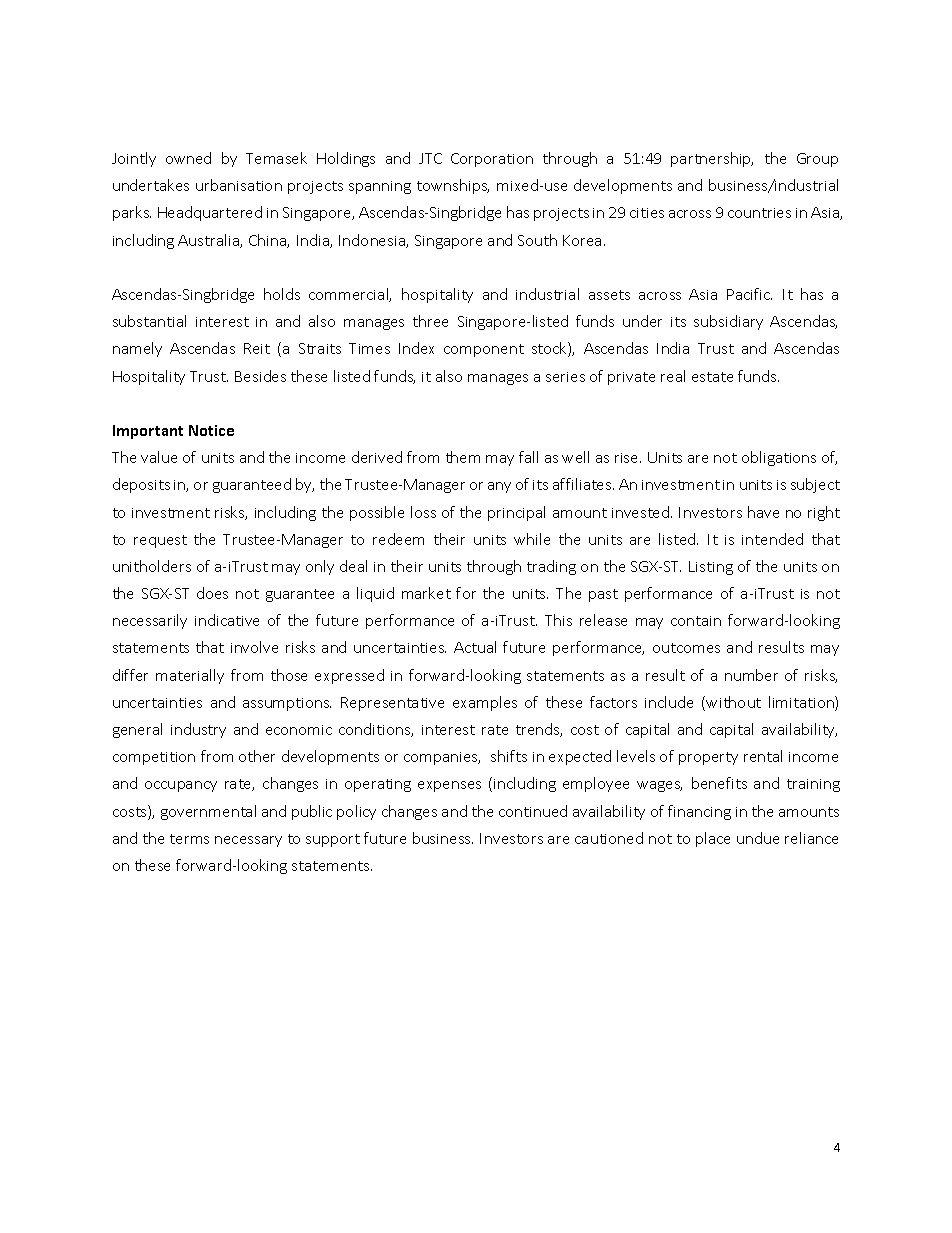 The width and height of the document is (952, 1233). I want to click on partnership, so click(712, 159).
